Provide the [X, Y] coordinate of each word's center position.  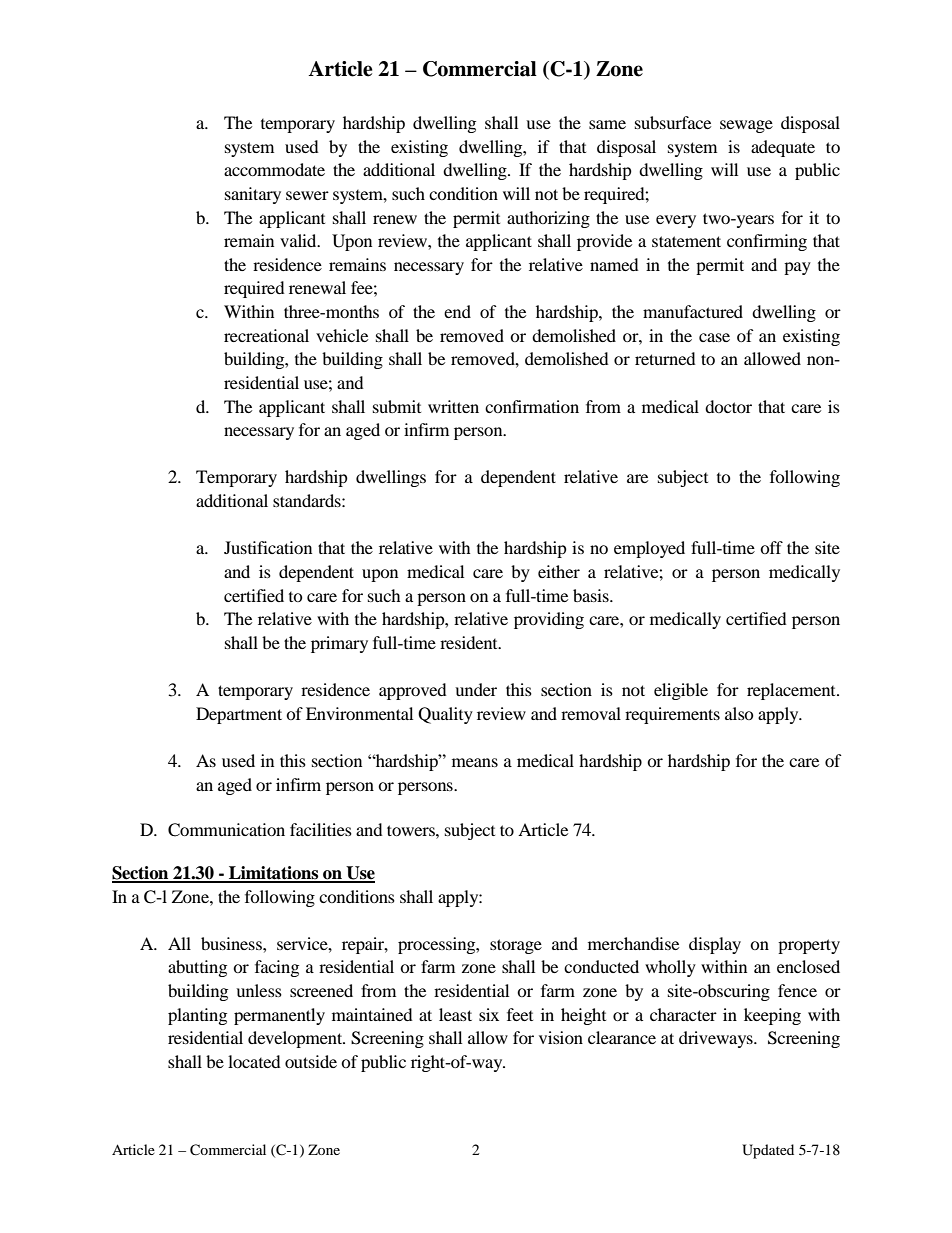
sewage [746, 126]
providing [549, 620]
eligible [681, 691]
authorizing [548, 219]
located [254, 1061]
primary [339, 644]
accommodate [274, 169]
